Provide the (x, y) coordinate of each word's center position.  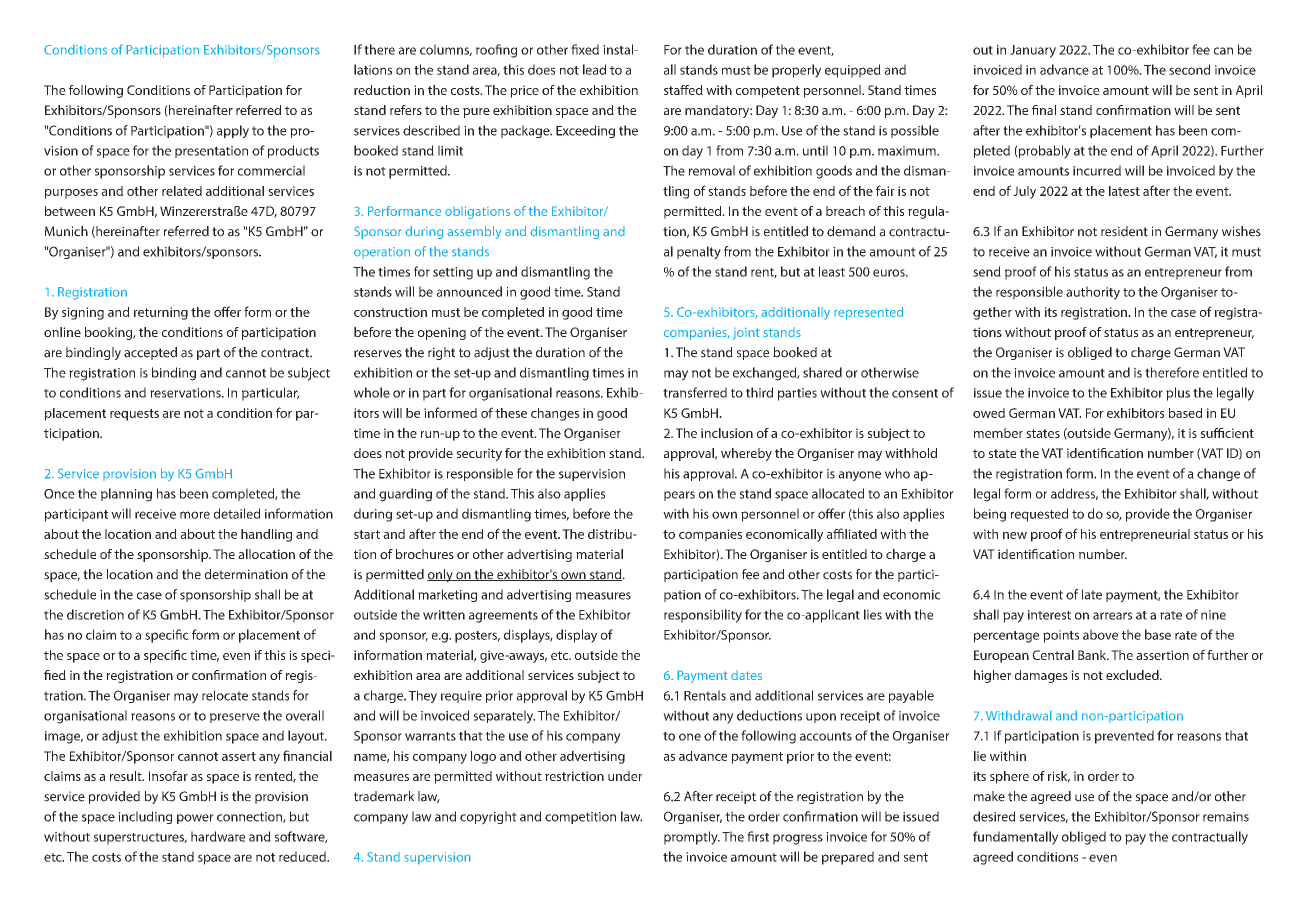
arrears (1112, 616)
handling (266, 535)
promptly (692, 838)
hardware (218, 836)
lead (594, 69)
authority (1093, 293)
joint (746, 334)
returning (161, 313)
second (1189, 69)
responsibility (703, 616)
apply (233, 131)
